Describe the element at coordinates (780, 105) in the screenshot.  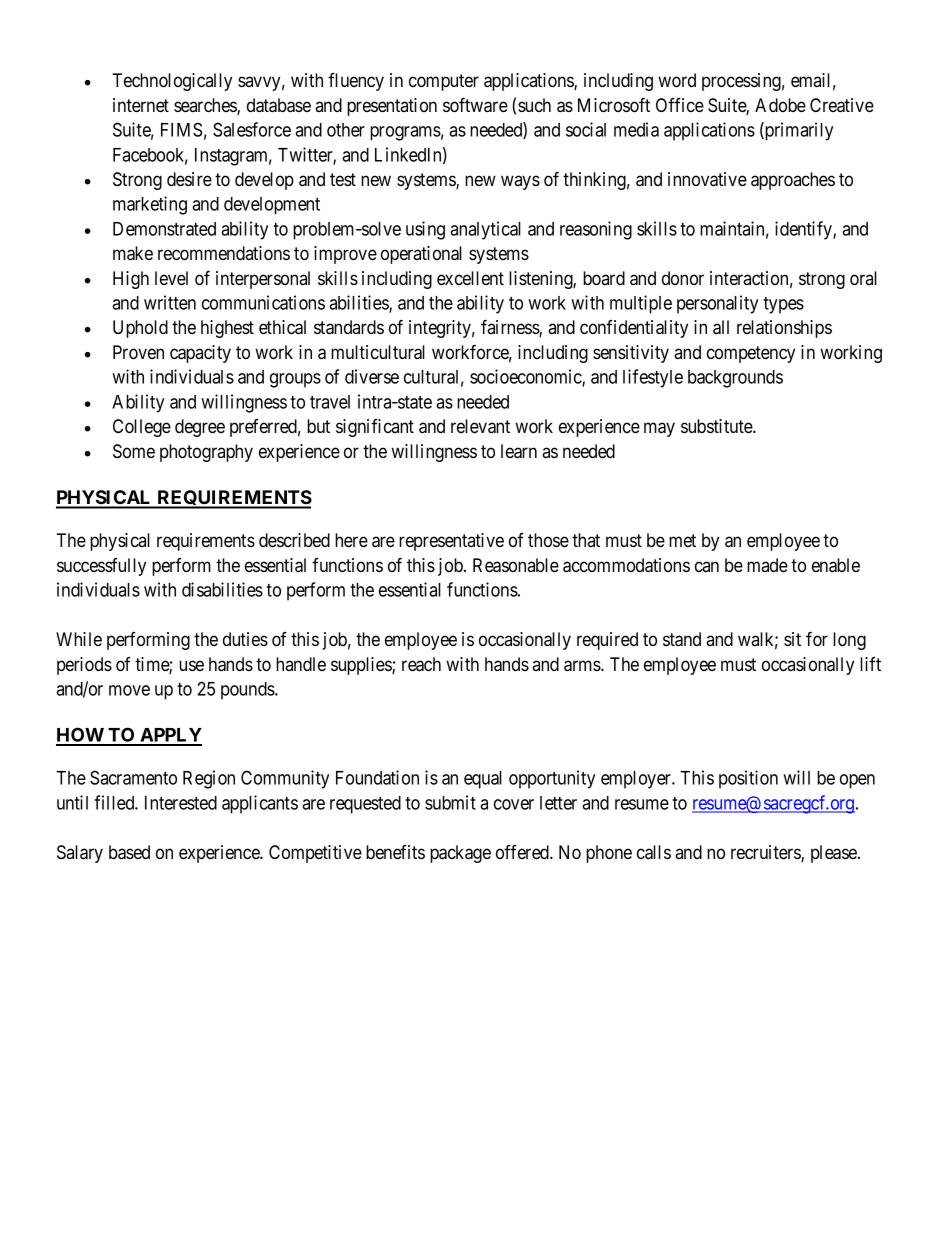
I see `Adobe` at that location.
